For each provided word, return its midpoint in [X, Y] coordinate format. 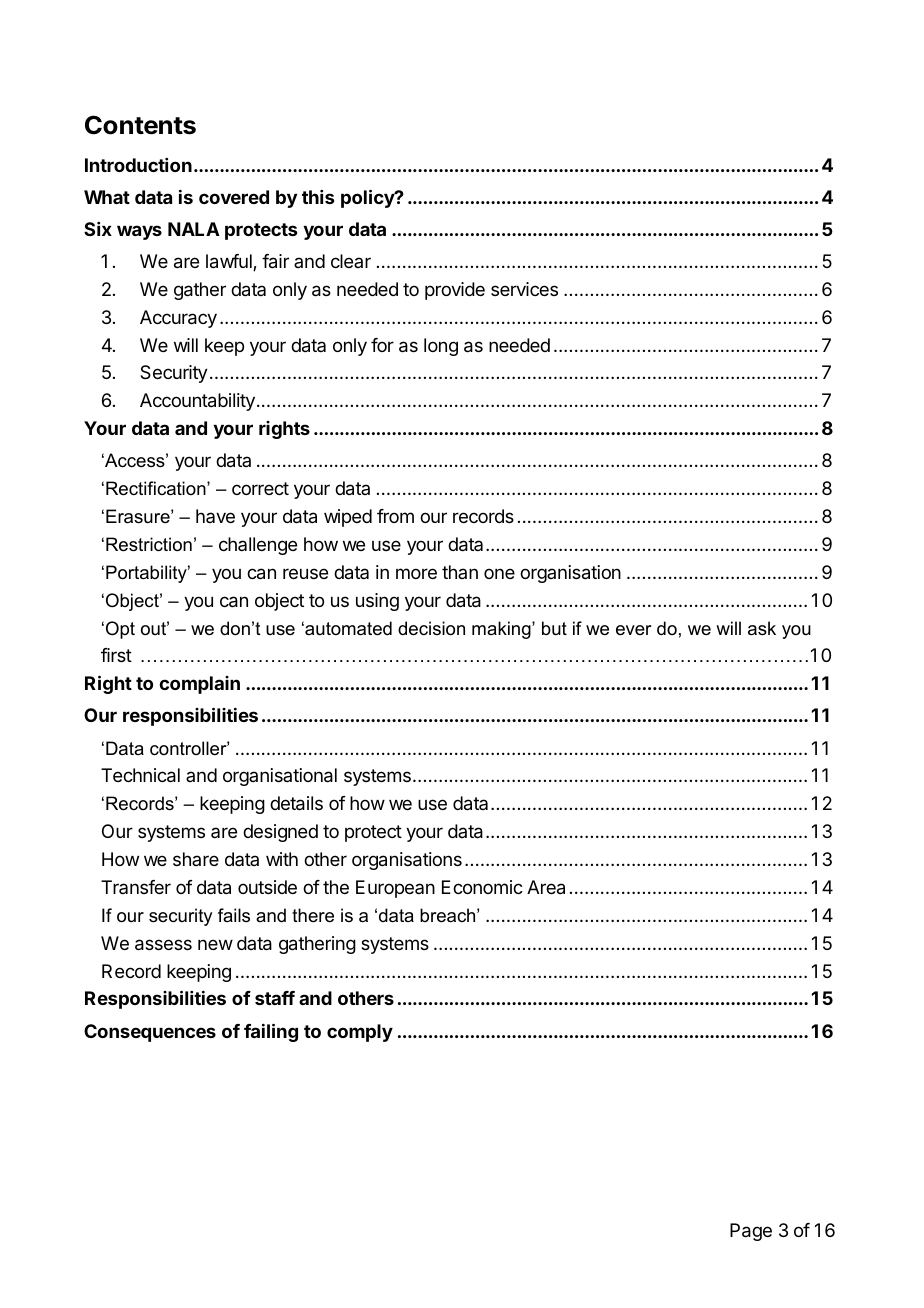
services [524, 289]
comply [360, 1033]
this [318, 197]
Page [751, 1232]
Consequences [150, 1033]
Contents [140, 125]
